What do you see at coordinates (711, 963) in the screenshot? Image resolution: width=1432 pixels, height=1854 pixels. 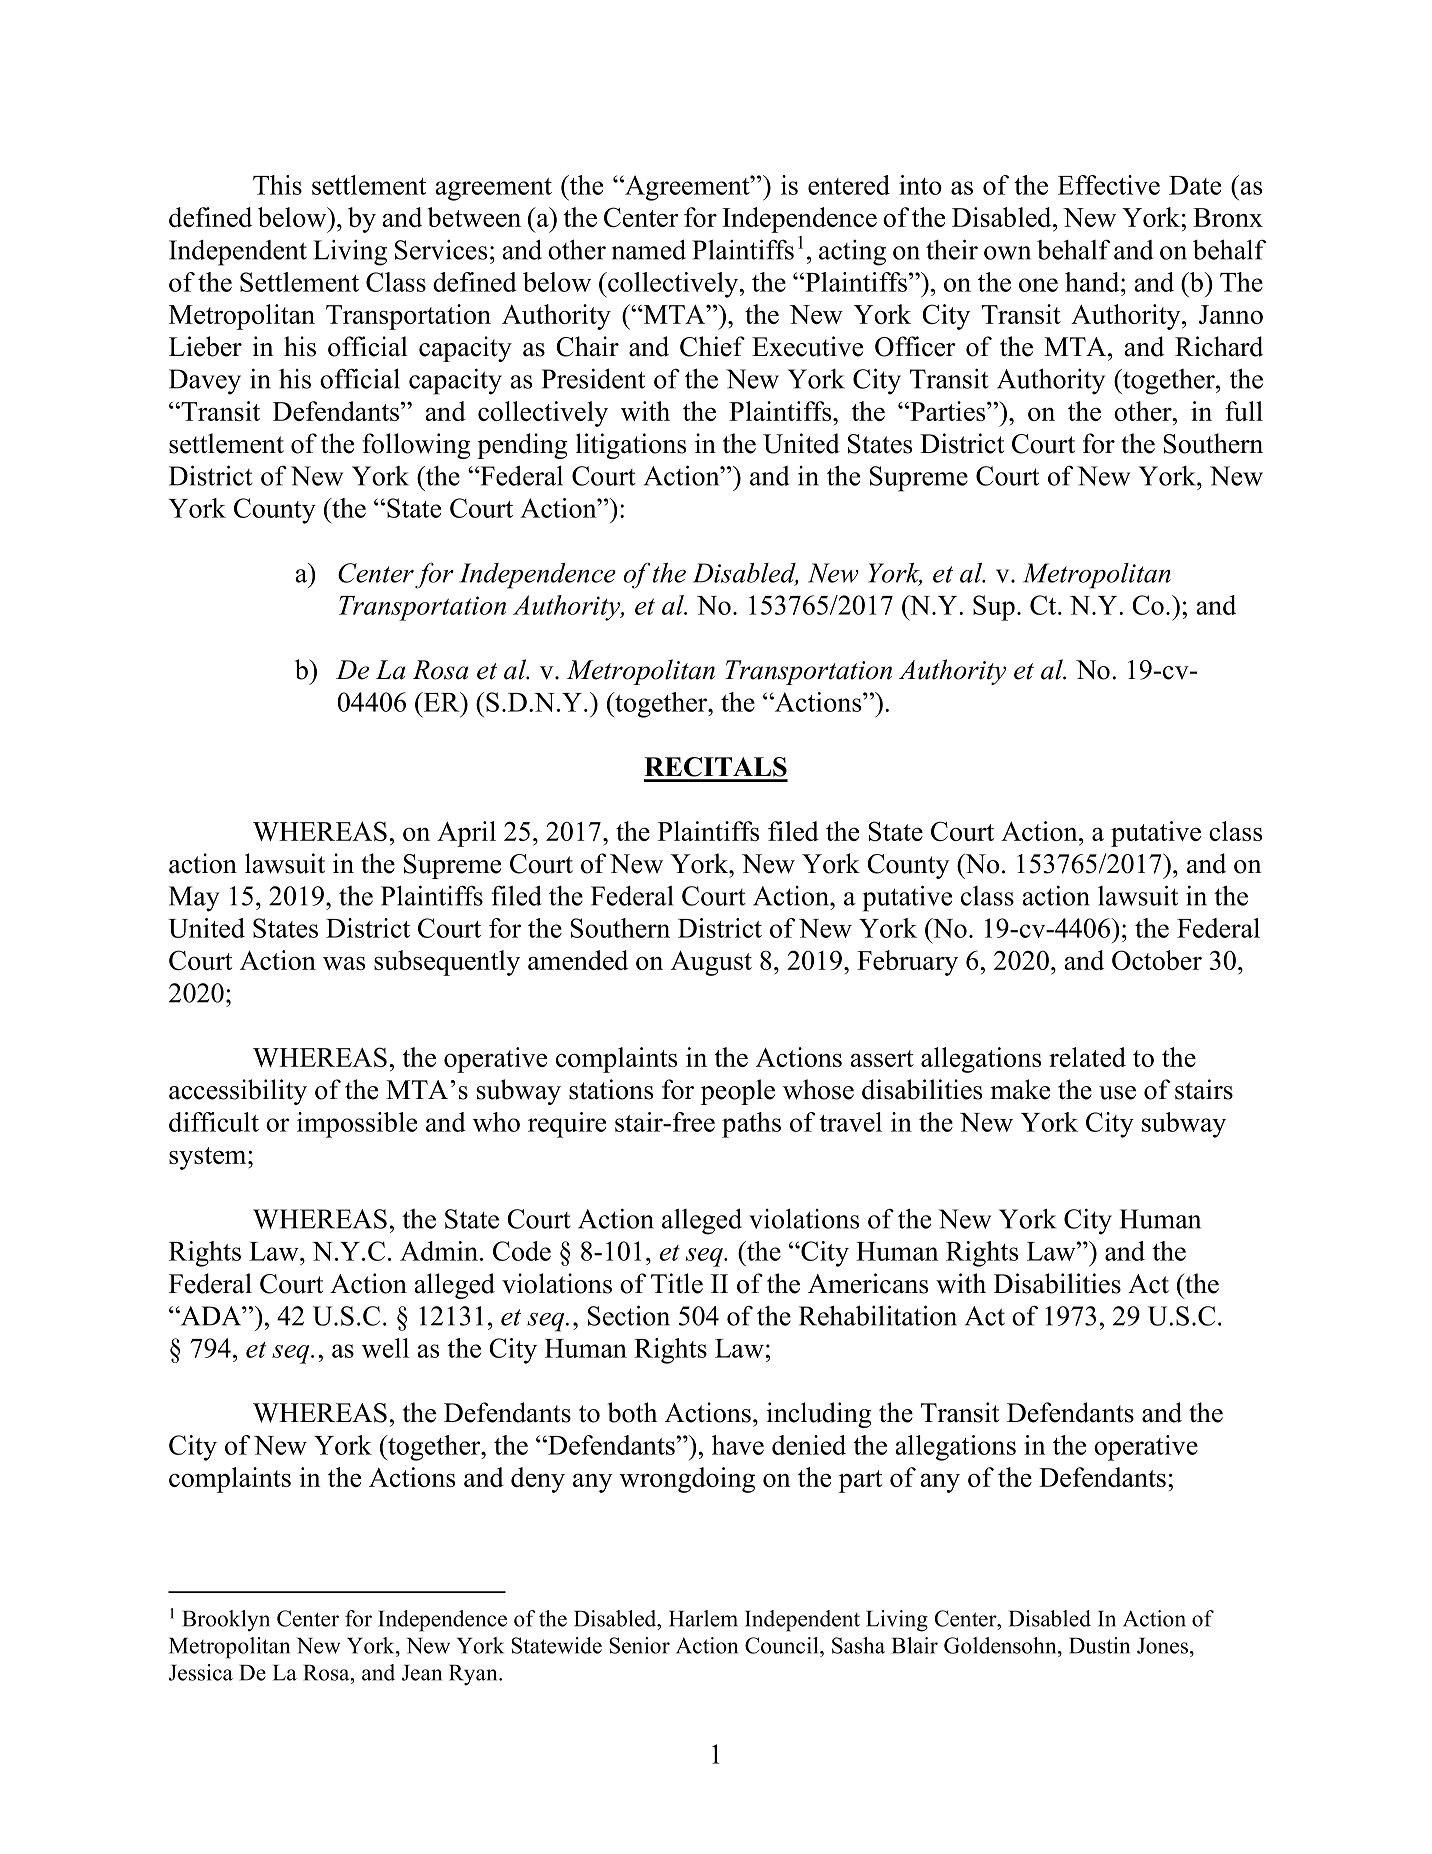 I see `August` at bounding box center [711, 963].
